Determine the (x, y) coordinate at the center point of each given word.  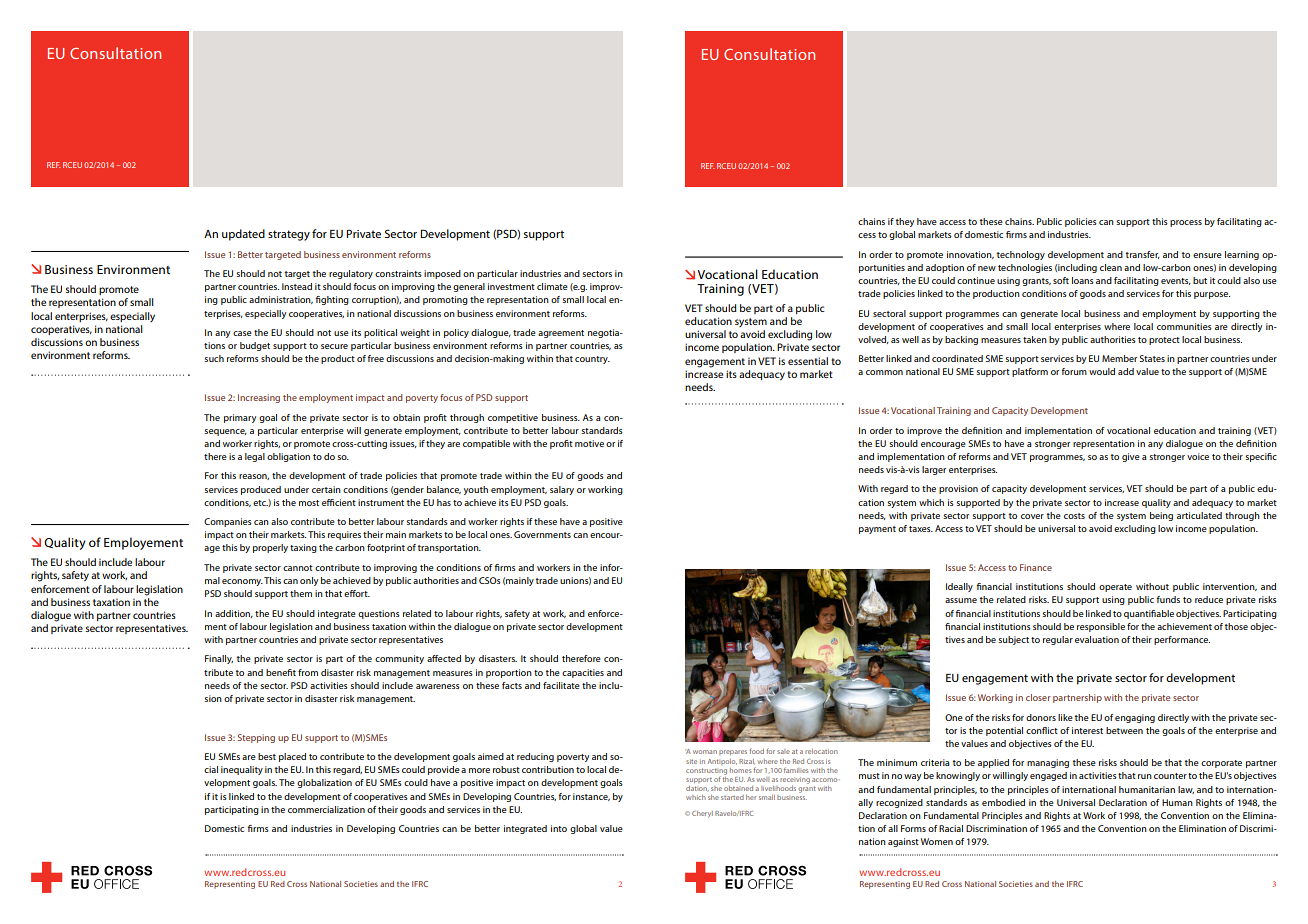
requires (344, 535)
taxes (921, 529)
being (1161, 516)
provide (444, 770)
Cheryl (702, 814)
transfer (1143, 255)
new (987, 268)
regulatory (351, 274)
